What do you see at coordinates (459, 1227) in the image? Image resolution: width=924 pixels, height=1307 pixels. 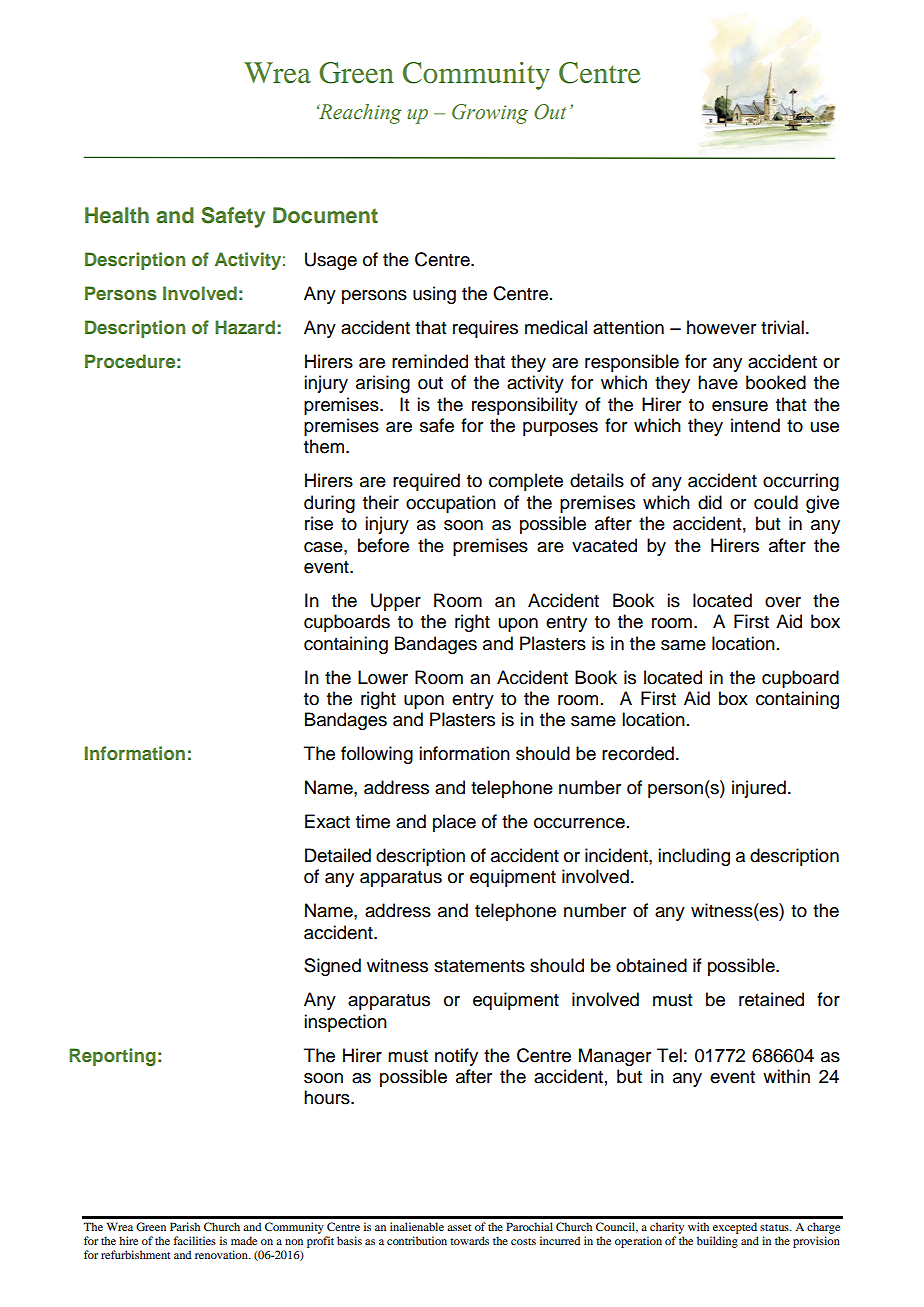 I see `asset` at bounding box center [459, 1227].
